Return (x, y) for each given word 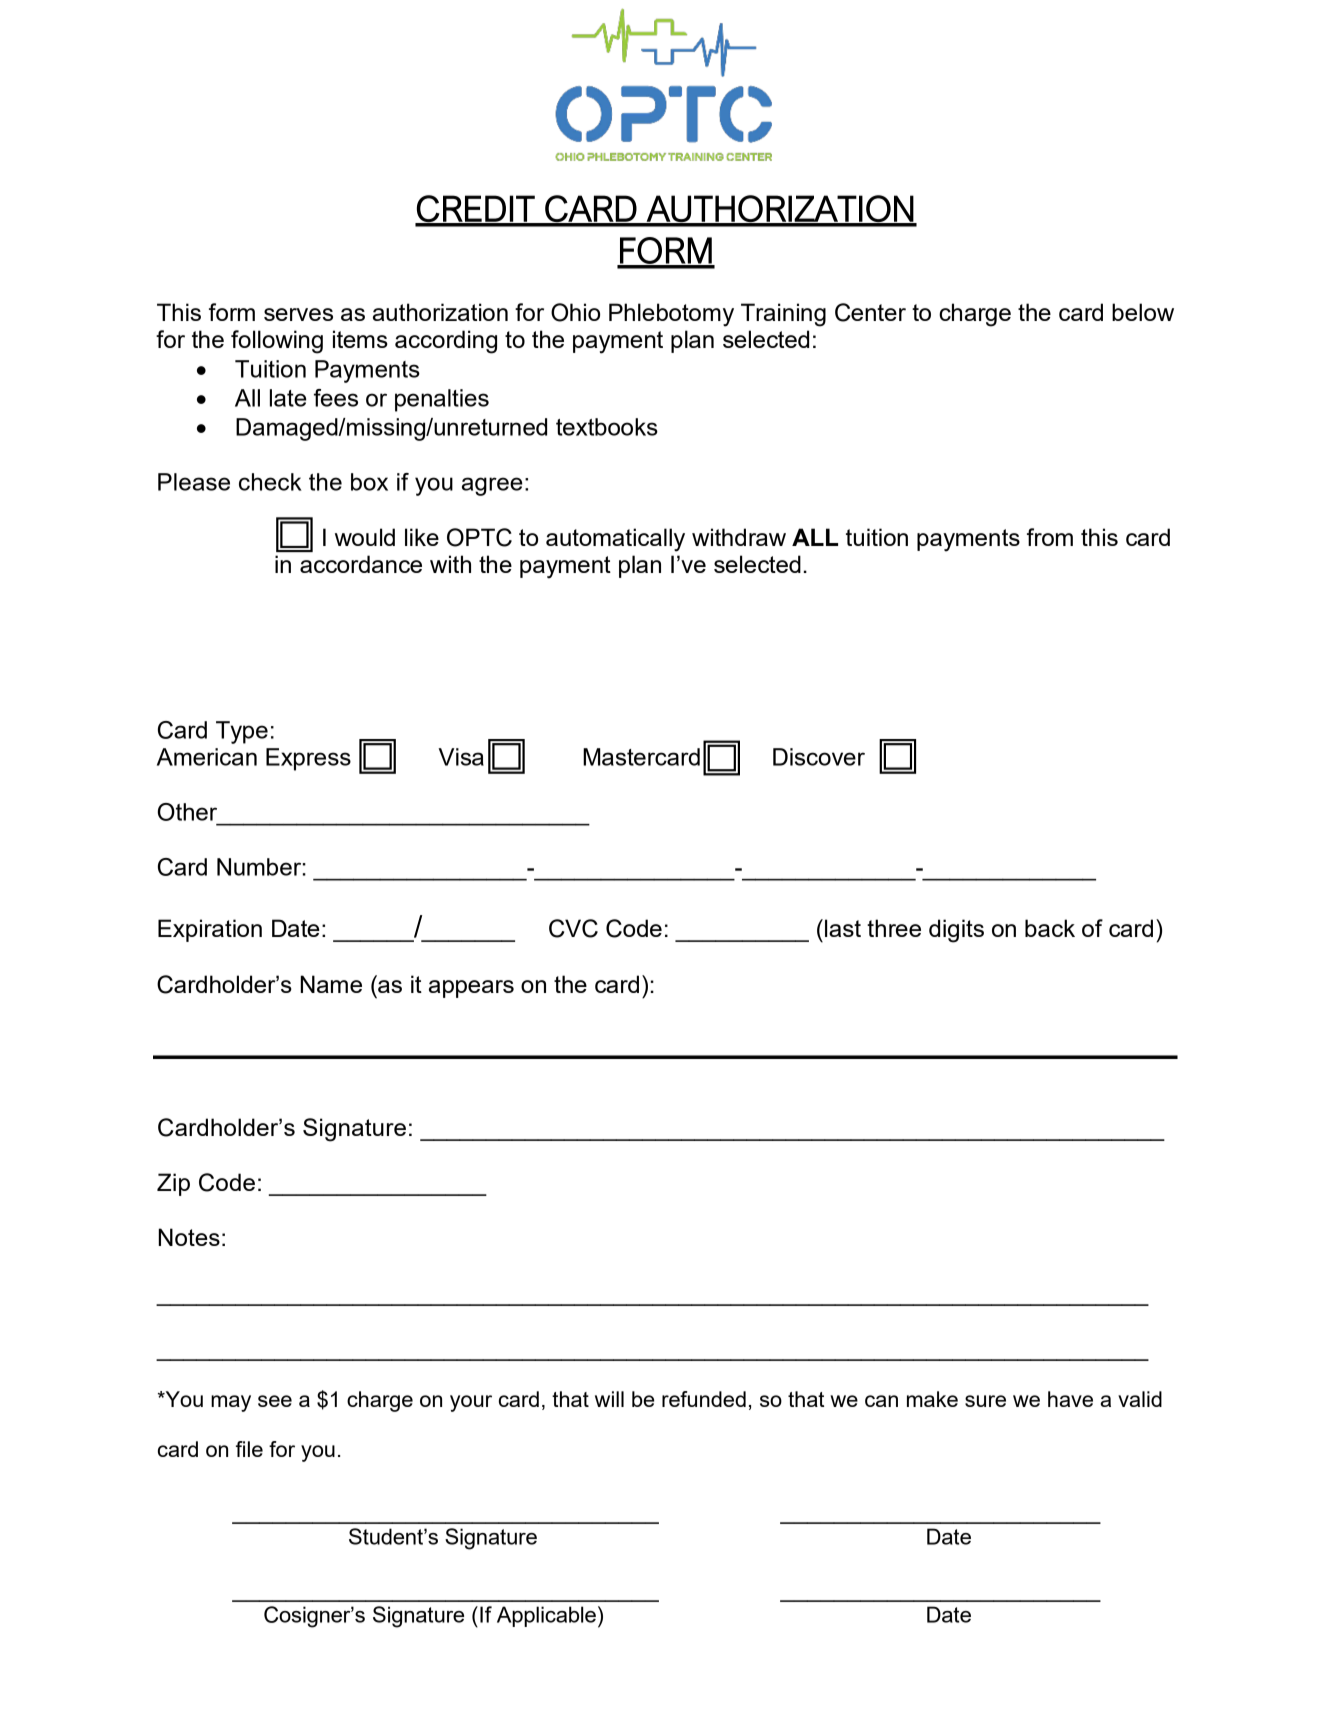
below (1143, 312)
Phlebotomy (671, 315)
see (275, 1401)
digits (956, 931)
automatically (615, 540)
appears (471, 989)
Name (331, 984)
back (1050, 928)
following (277, 342)
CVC (573, 928)
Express (308, 759)
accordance (361, 564)
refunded (704, 1399)
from (1050, 537)
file (249, 1449)
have (1070, 1399)
